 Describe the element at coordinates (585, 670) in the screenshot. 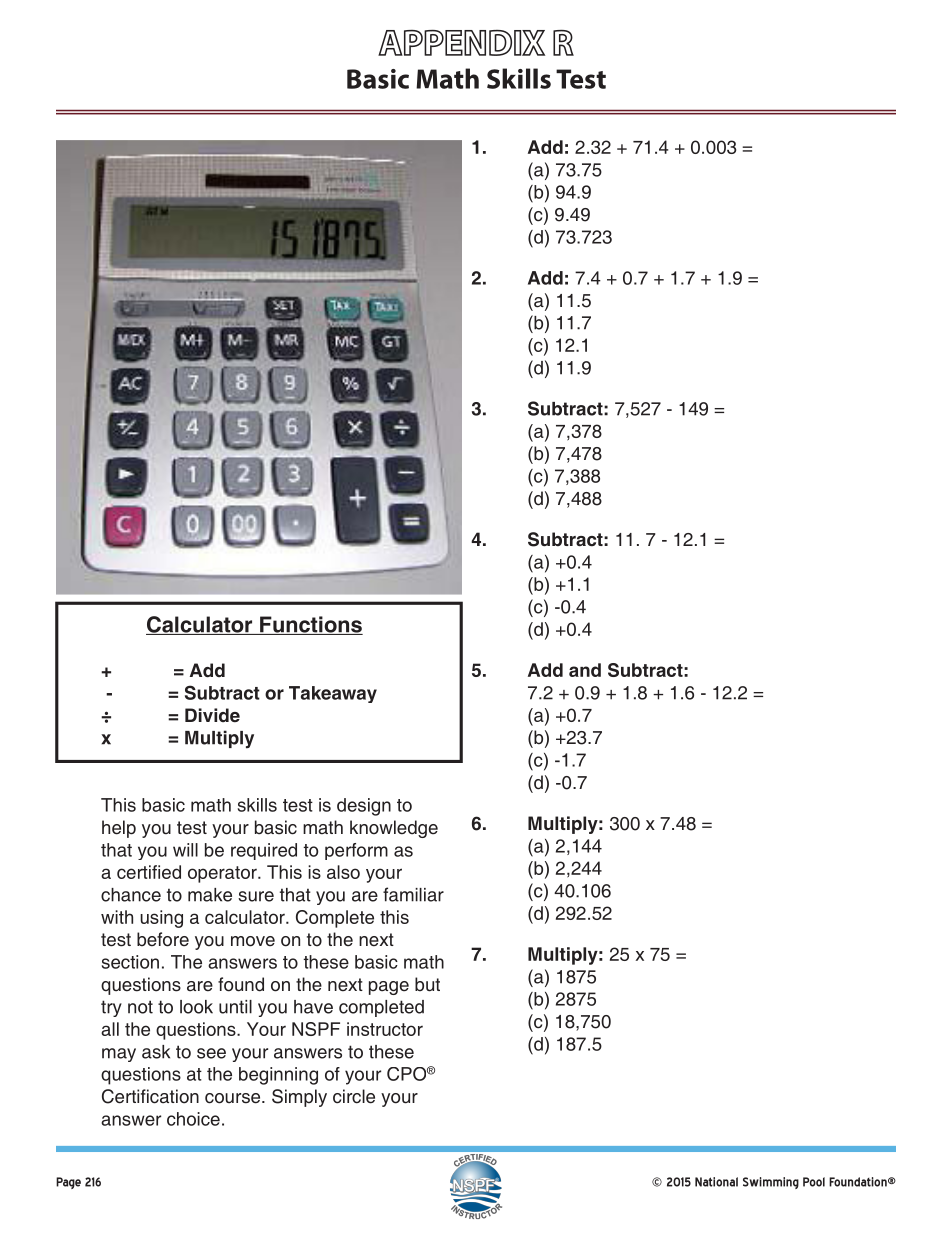

I see `and` at that location.
